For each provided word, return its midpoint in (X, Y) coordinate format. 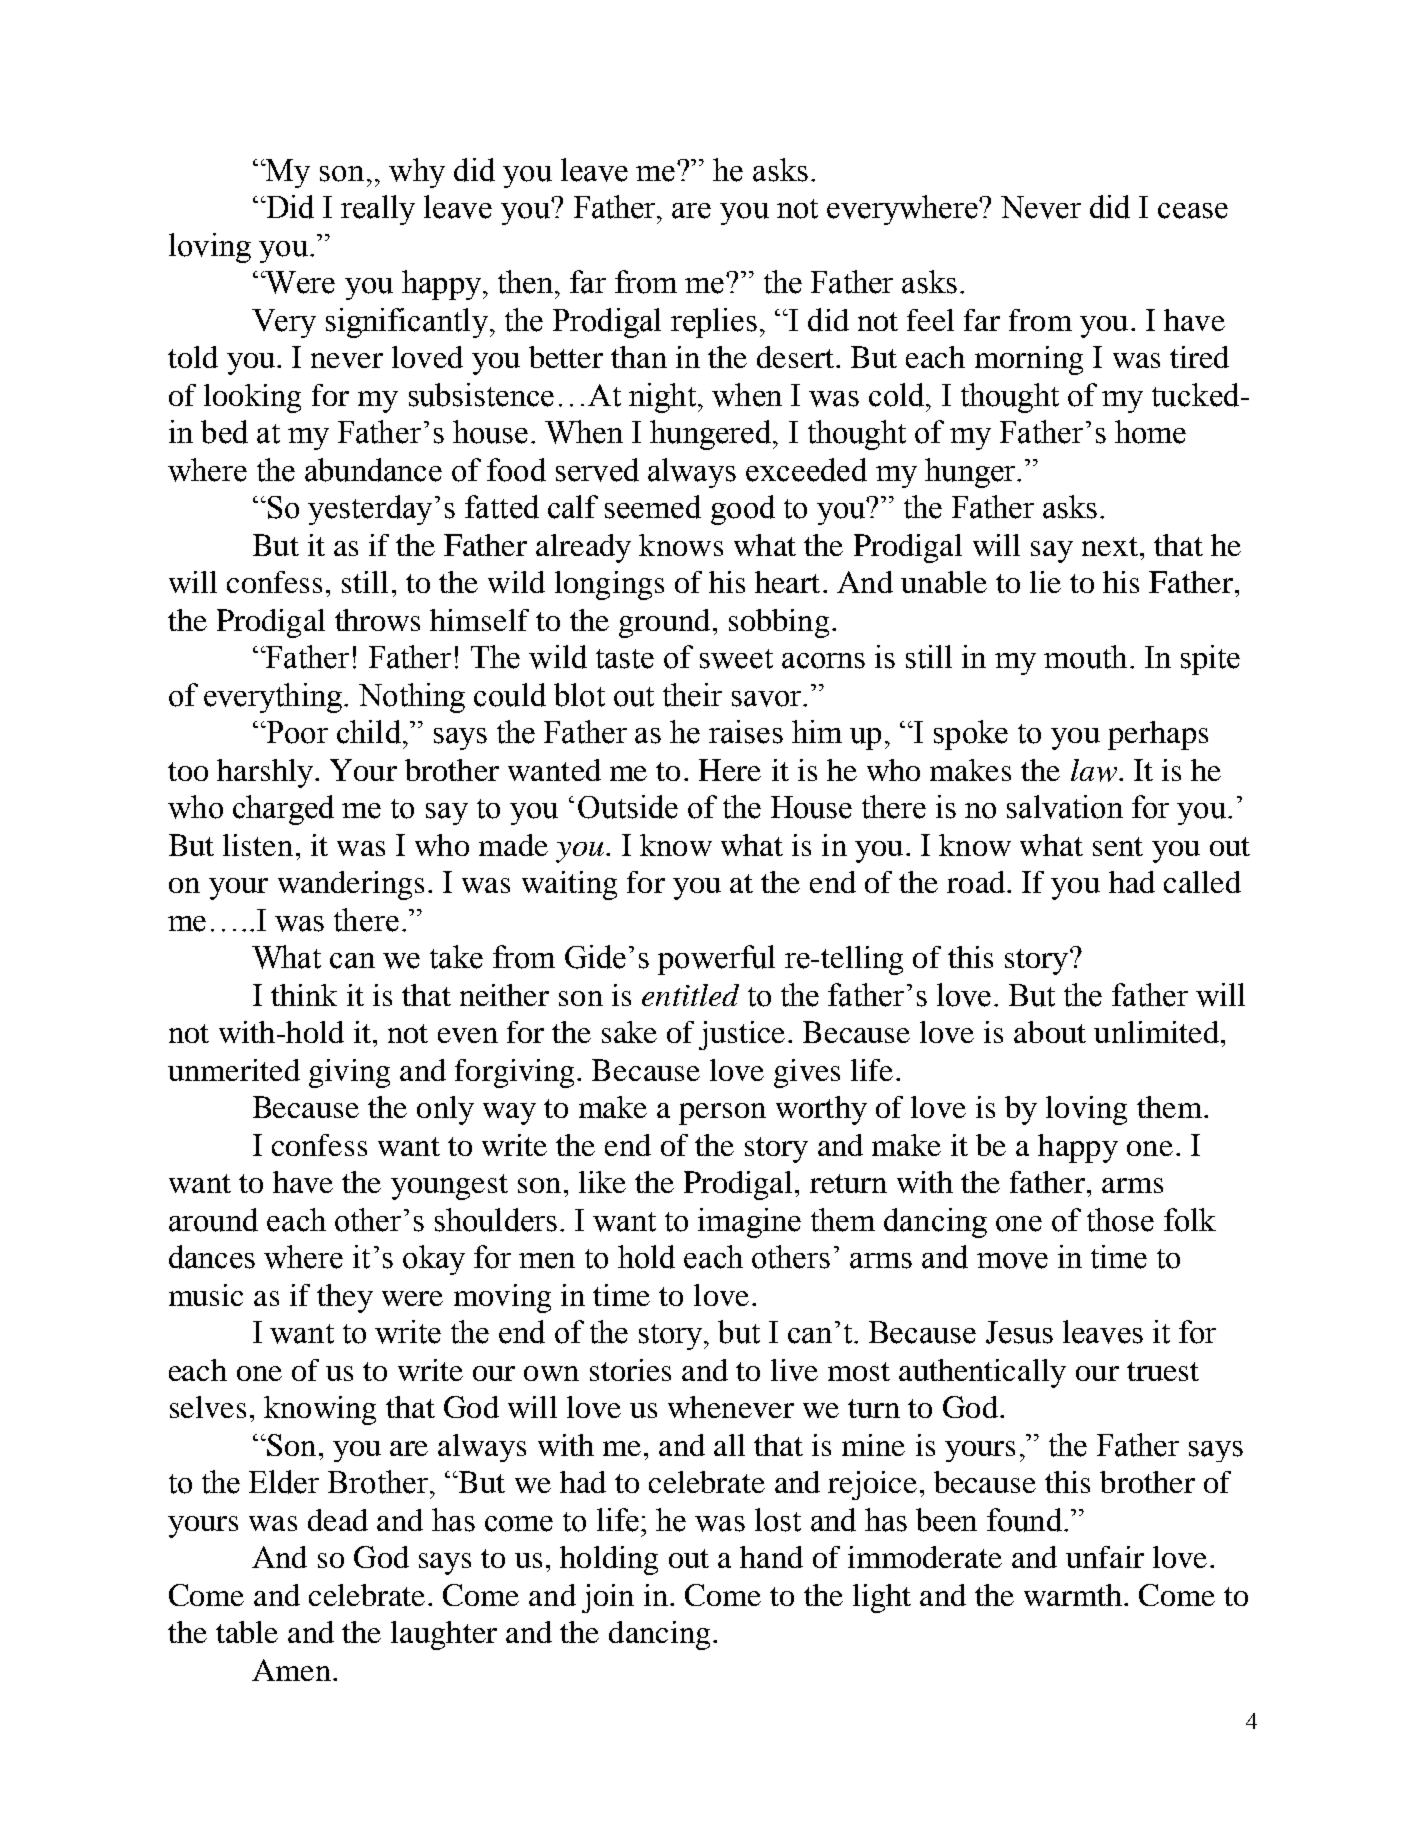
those (1120, 1220)
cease (1193, 211)
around (213, 1220)
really (378, 210)
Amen (291, 1670)
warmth (1073, 1595)
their (692, 695)
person (722, 1114)
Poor (296, 732)
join (608, 1598)
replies (714, 323)
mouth (1085, 657)
